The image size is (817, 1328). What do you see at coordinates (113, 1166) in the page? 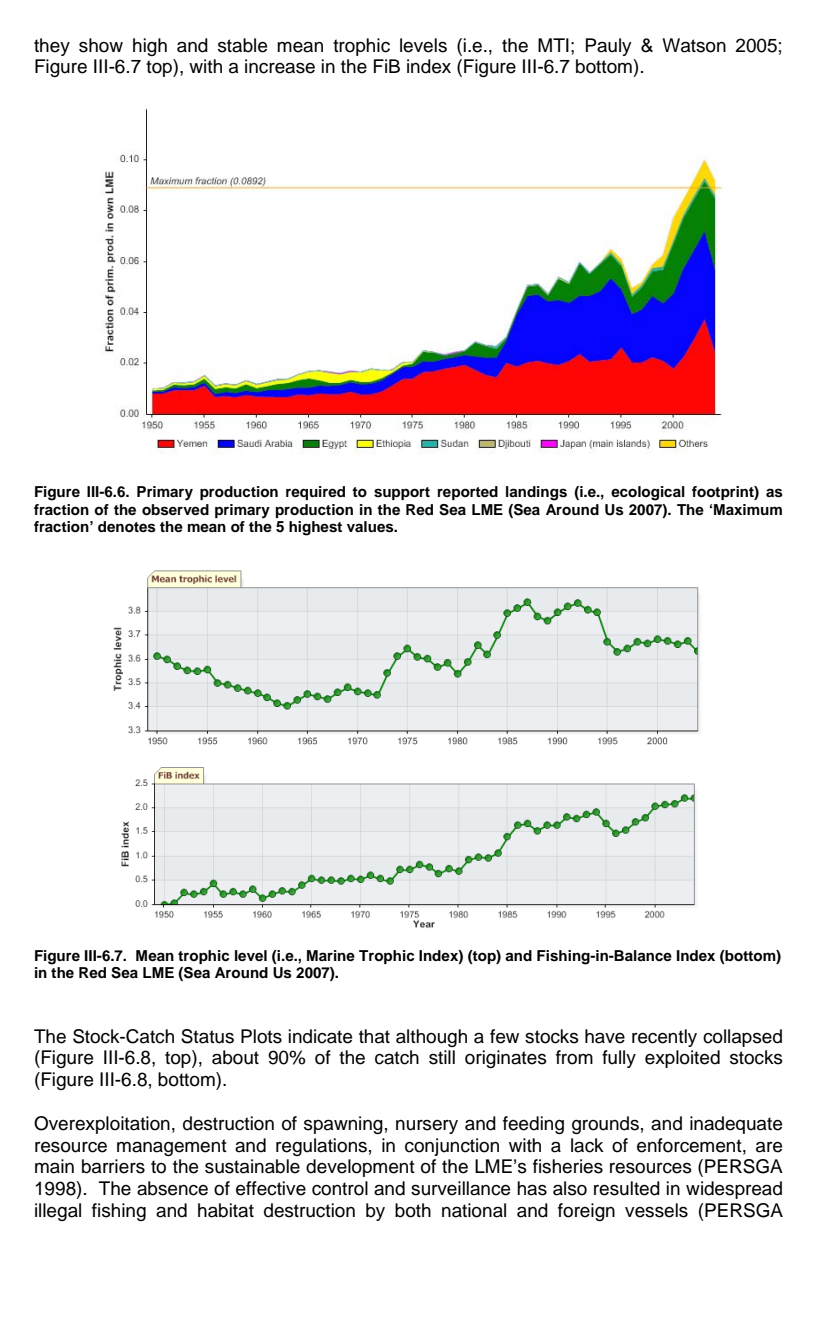
I see `barriers` at bounding box center [113, 1166].
